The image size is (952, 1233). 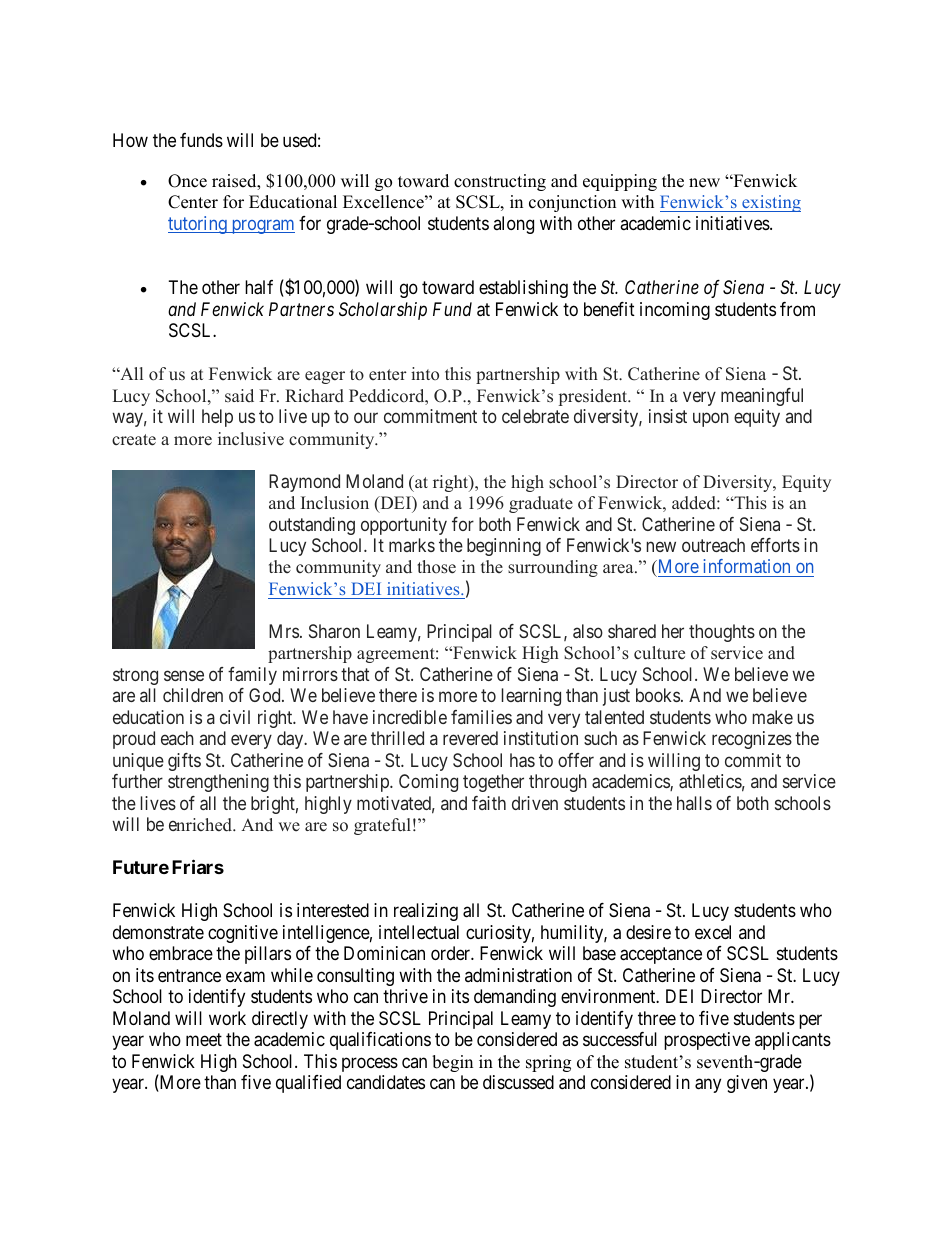 What do you see at coordinates (436, 567) in the screenshot?
I see `those` at bounding box center [436, 567].
